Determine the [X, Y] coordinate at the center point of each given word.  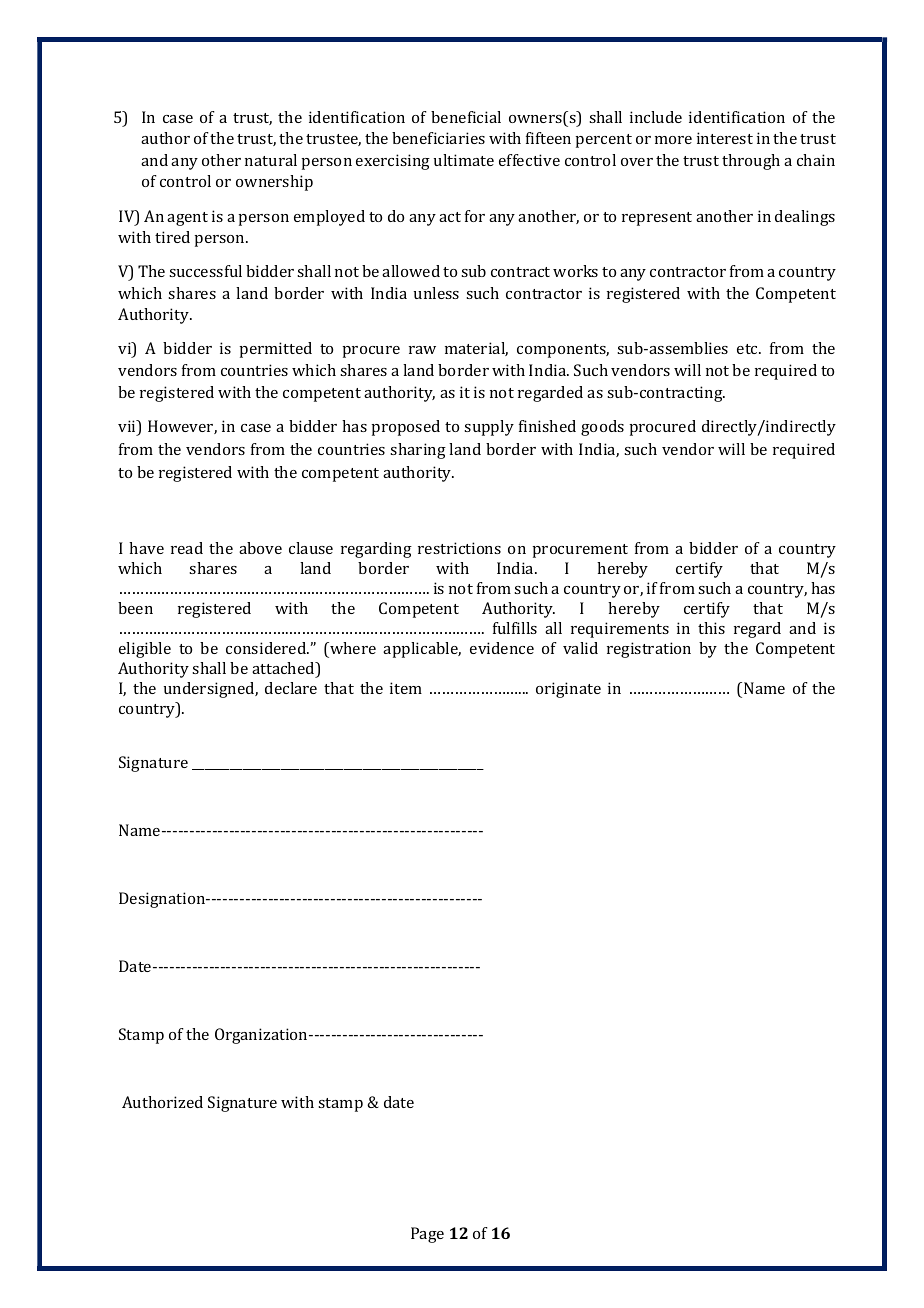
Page [427, 1235]
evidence [502, 648]
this [711, 628]
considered [267, 648]
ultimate [464, 160]
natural [271, 160]
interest [725, 138]
